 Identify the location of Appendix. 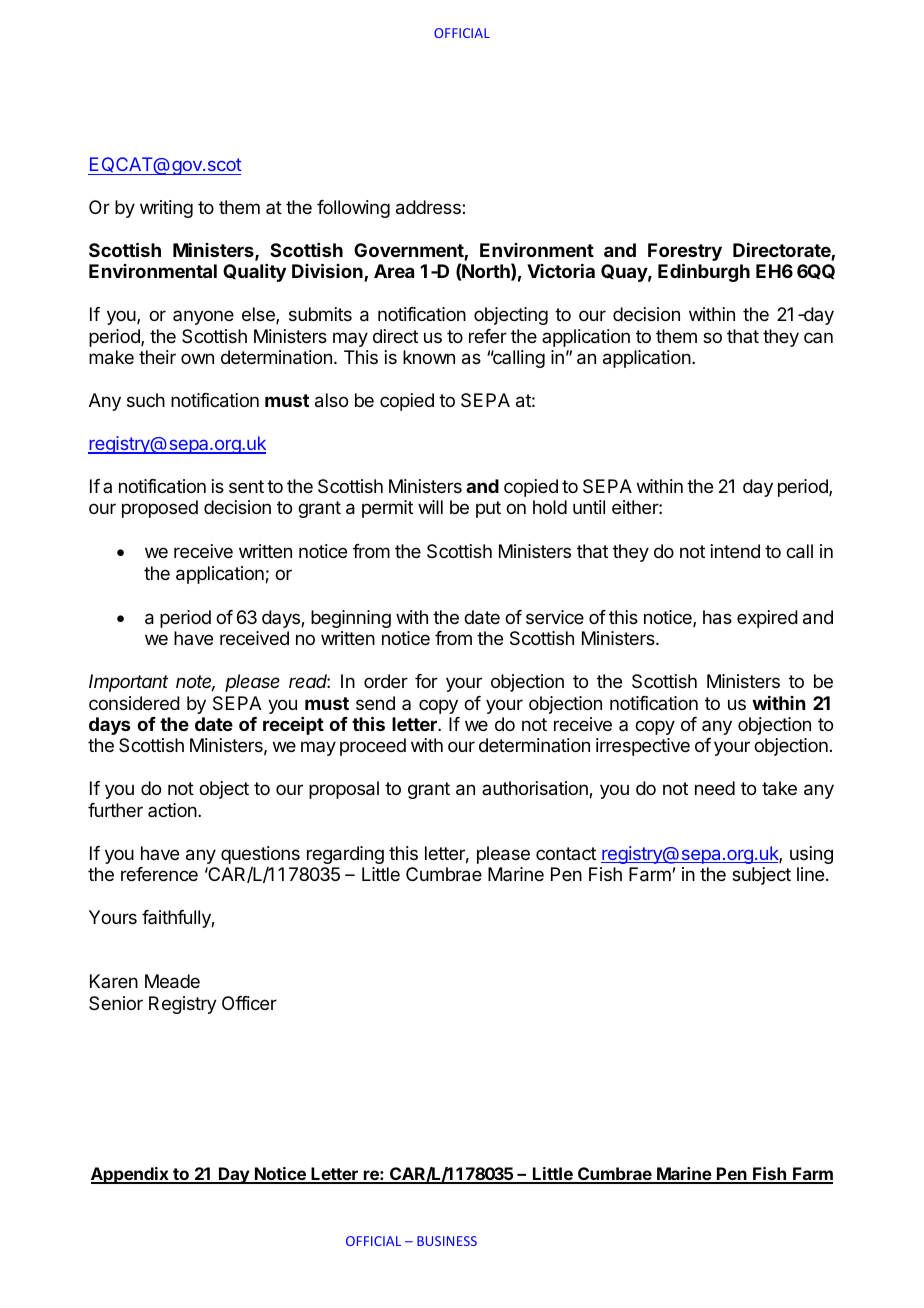
(131, 1175).
